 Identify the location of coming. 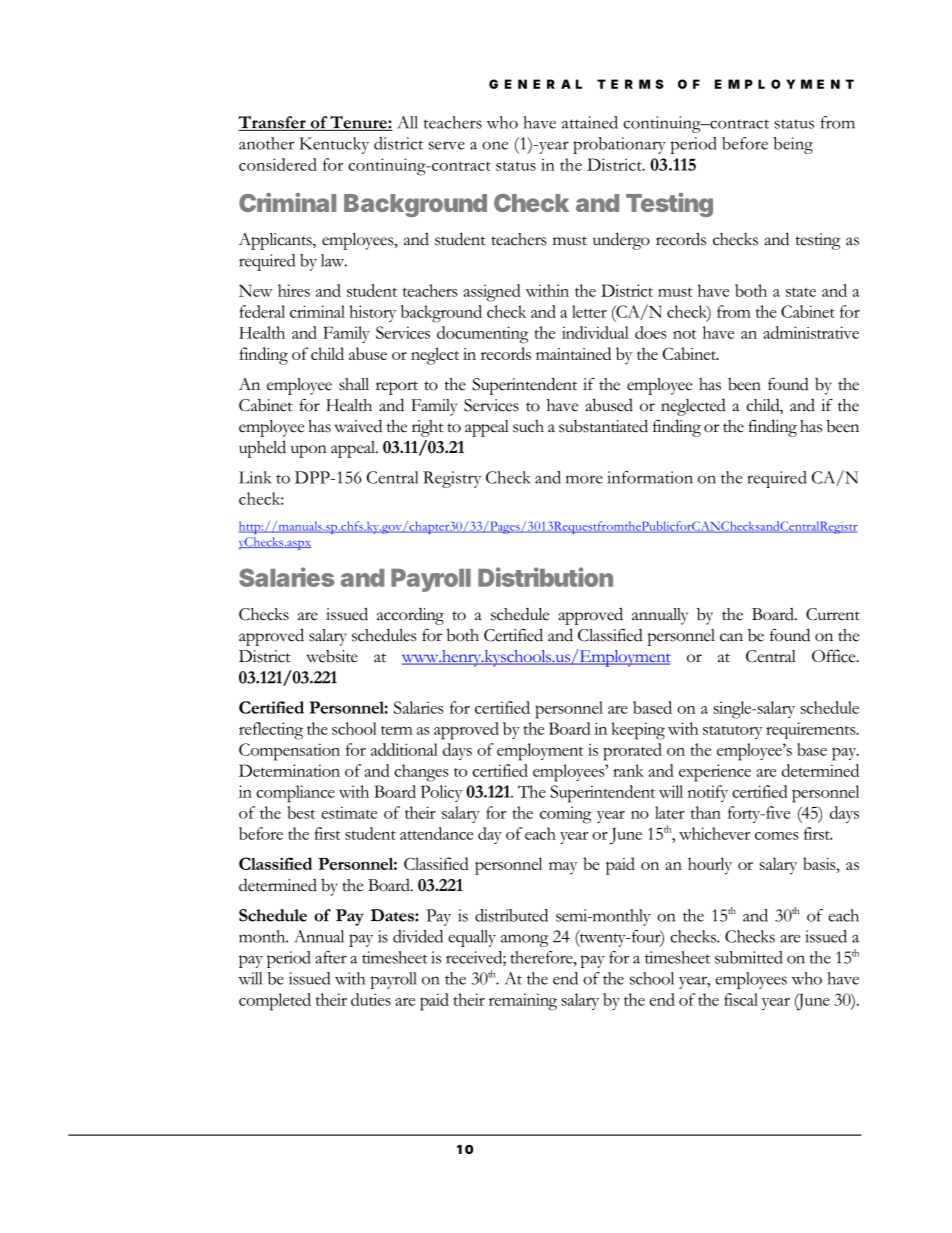
(566, 815).
